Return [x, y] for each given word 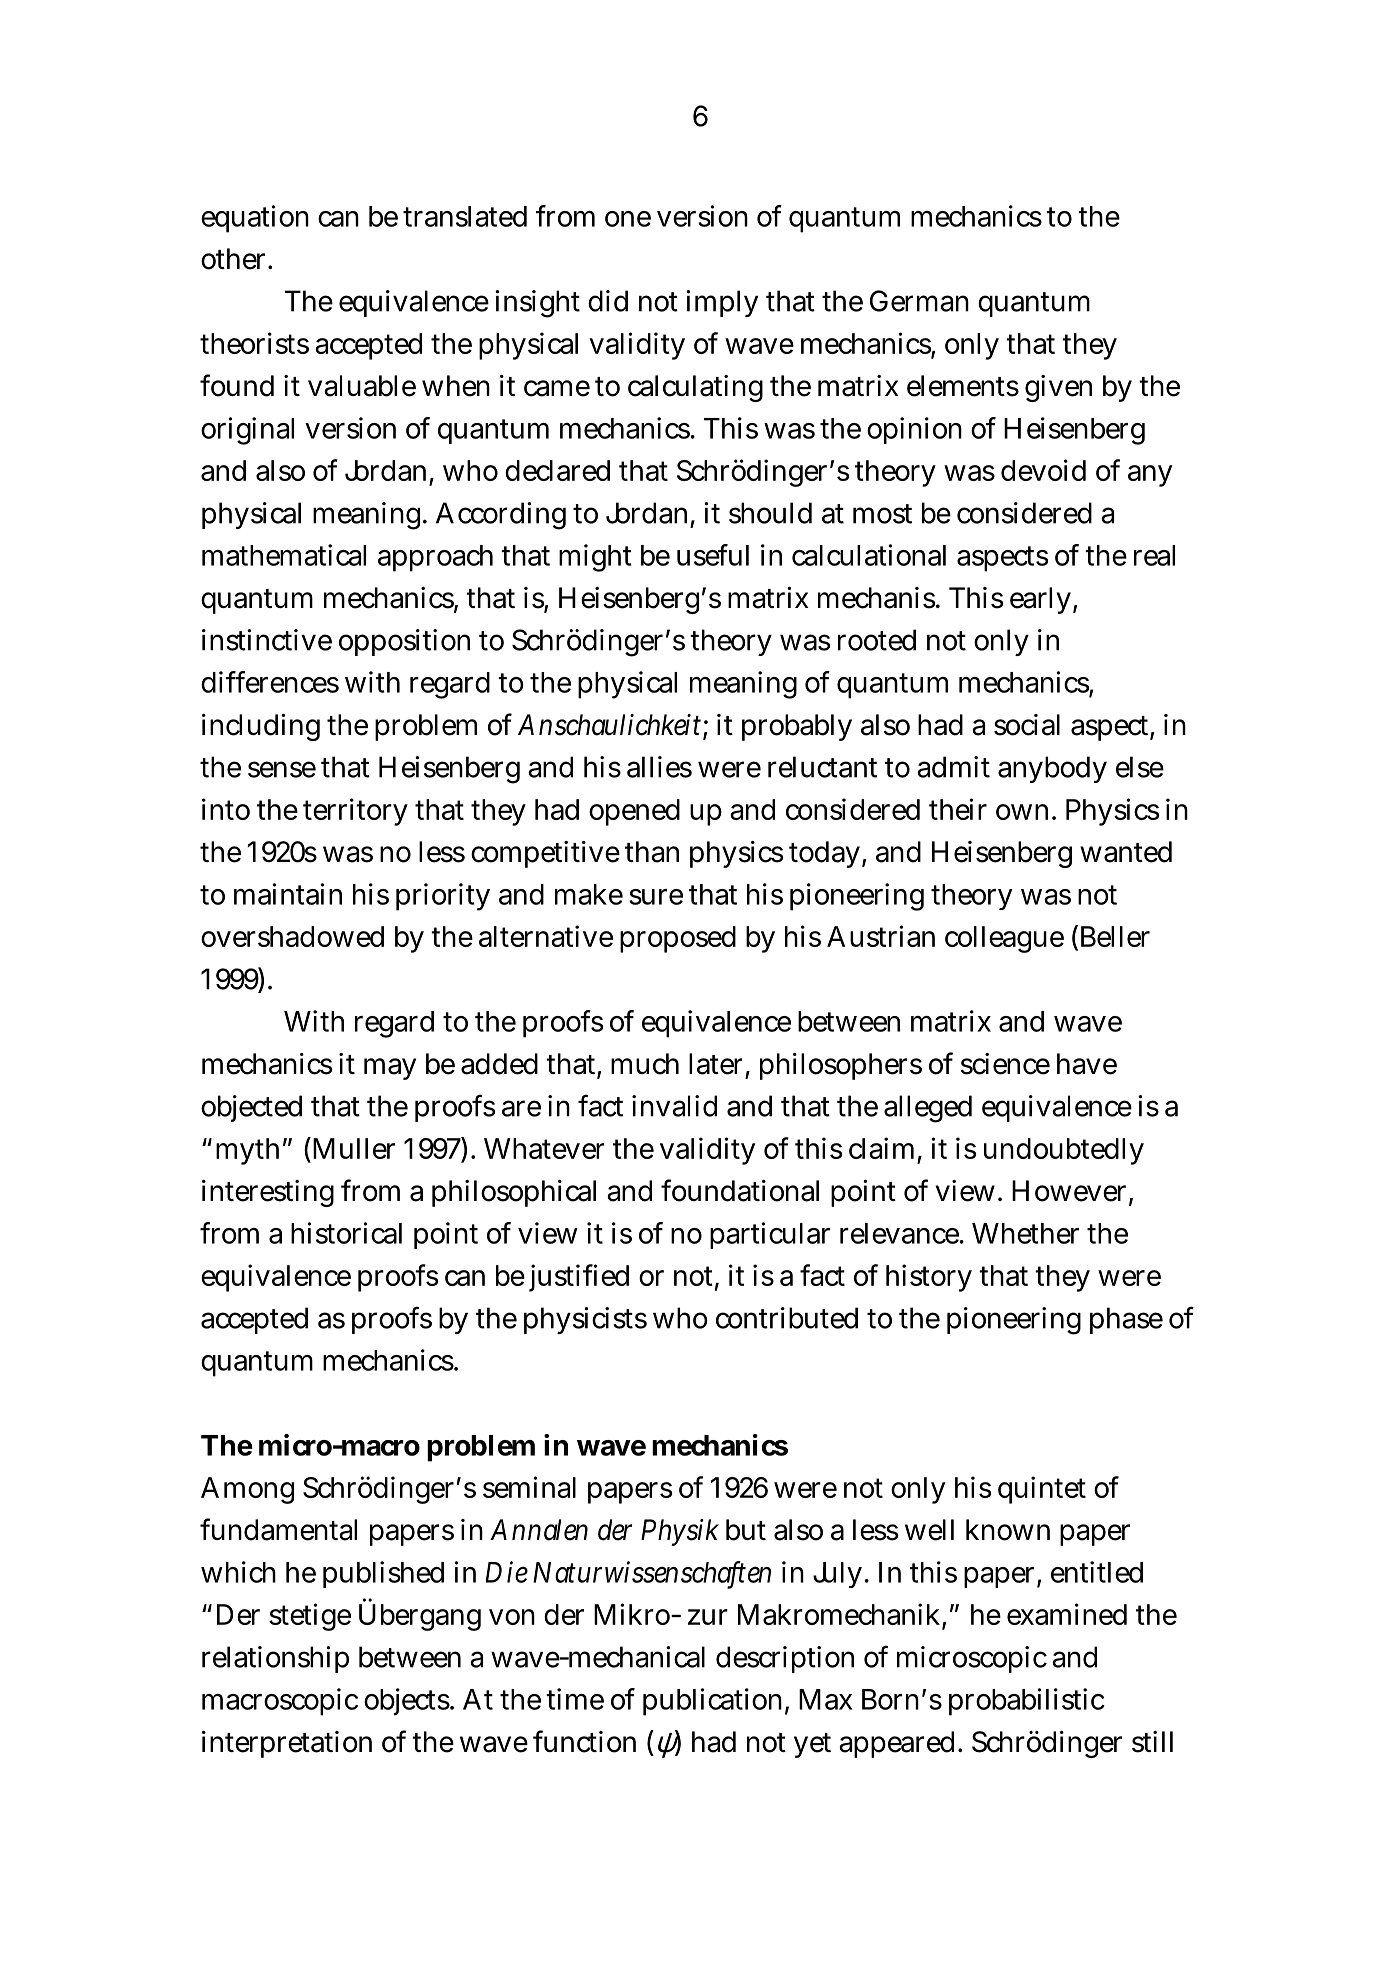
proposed [678, 939]
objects [407, 1702]
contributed [787, 1318]
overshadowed [292, 936]
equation [255, 219]
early [1040, 600]
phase [1126, 1320]
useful [713, 555]
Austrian [881, 936]
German [919, 301]
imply [722, 303]
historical [346, 1233]
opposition [404, 642]
